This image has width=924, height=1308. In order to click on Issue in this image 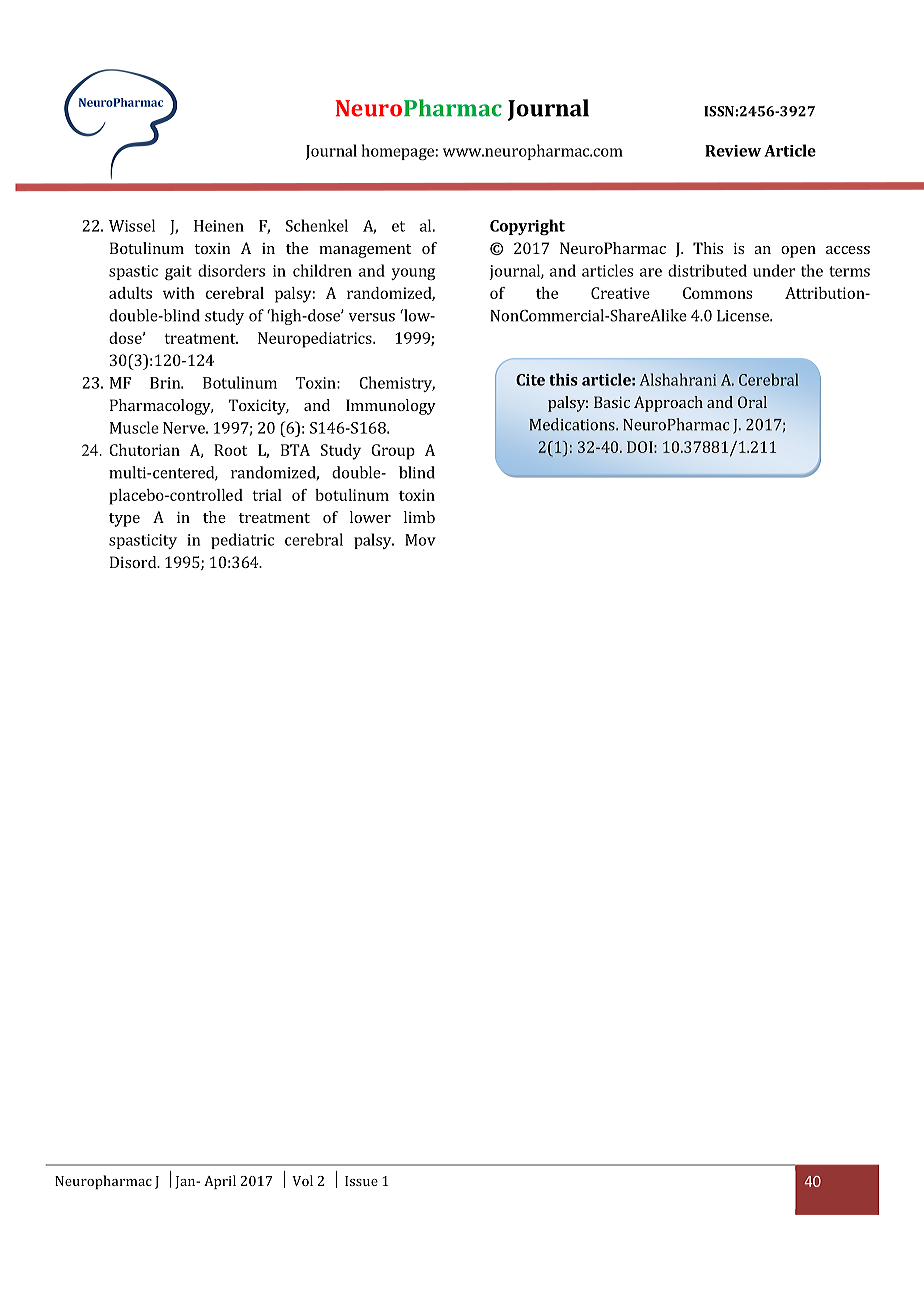, I will do `click(361, 1181)`.
